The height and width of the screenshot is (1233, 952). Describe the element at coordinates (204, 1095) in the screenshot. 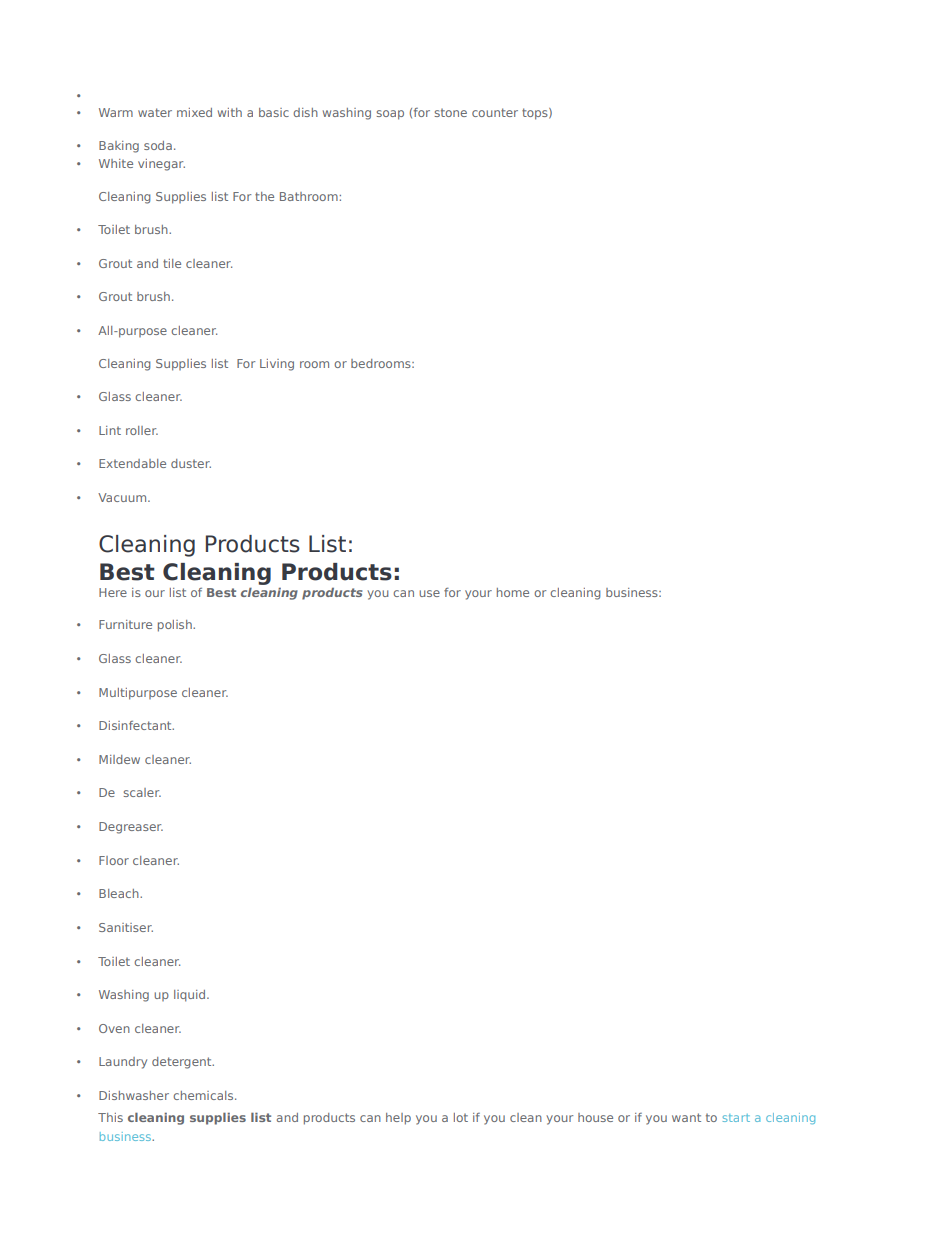

I see `chemicals` at that location.
